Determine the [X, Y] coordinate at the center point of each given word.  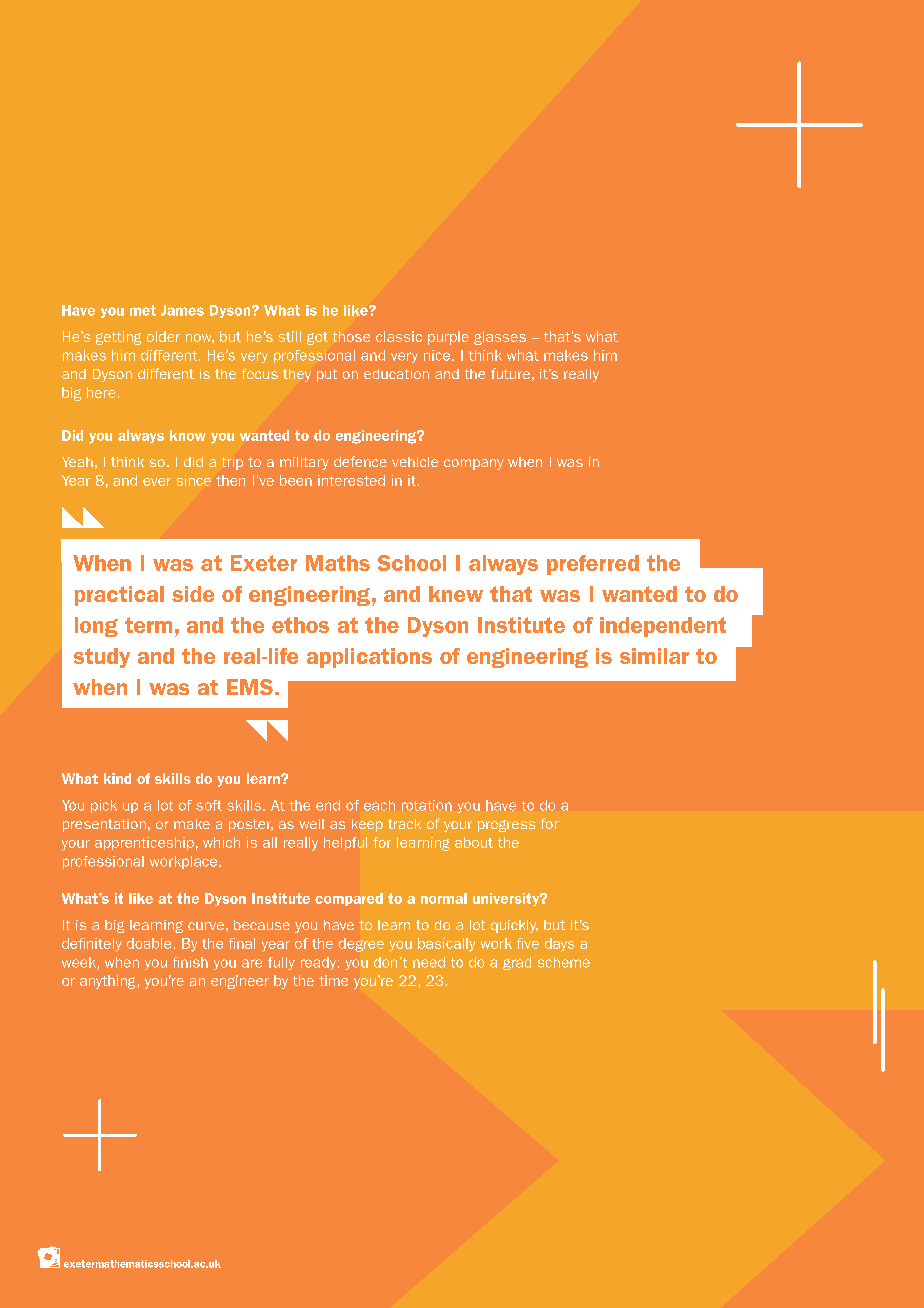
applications [369, 658]
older [163, 336]
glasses [500, 338]
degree [361, 945]
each [379, 805]
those [351, 336]
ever [157, 482]
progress [506, 826]
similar [654, 656]
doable [149, 943]
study [102, 658]
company [474, 464]
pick [104, 806]
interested [351, 480]
